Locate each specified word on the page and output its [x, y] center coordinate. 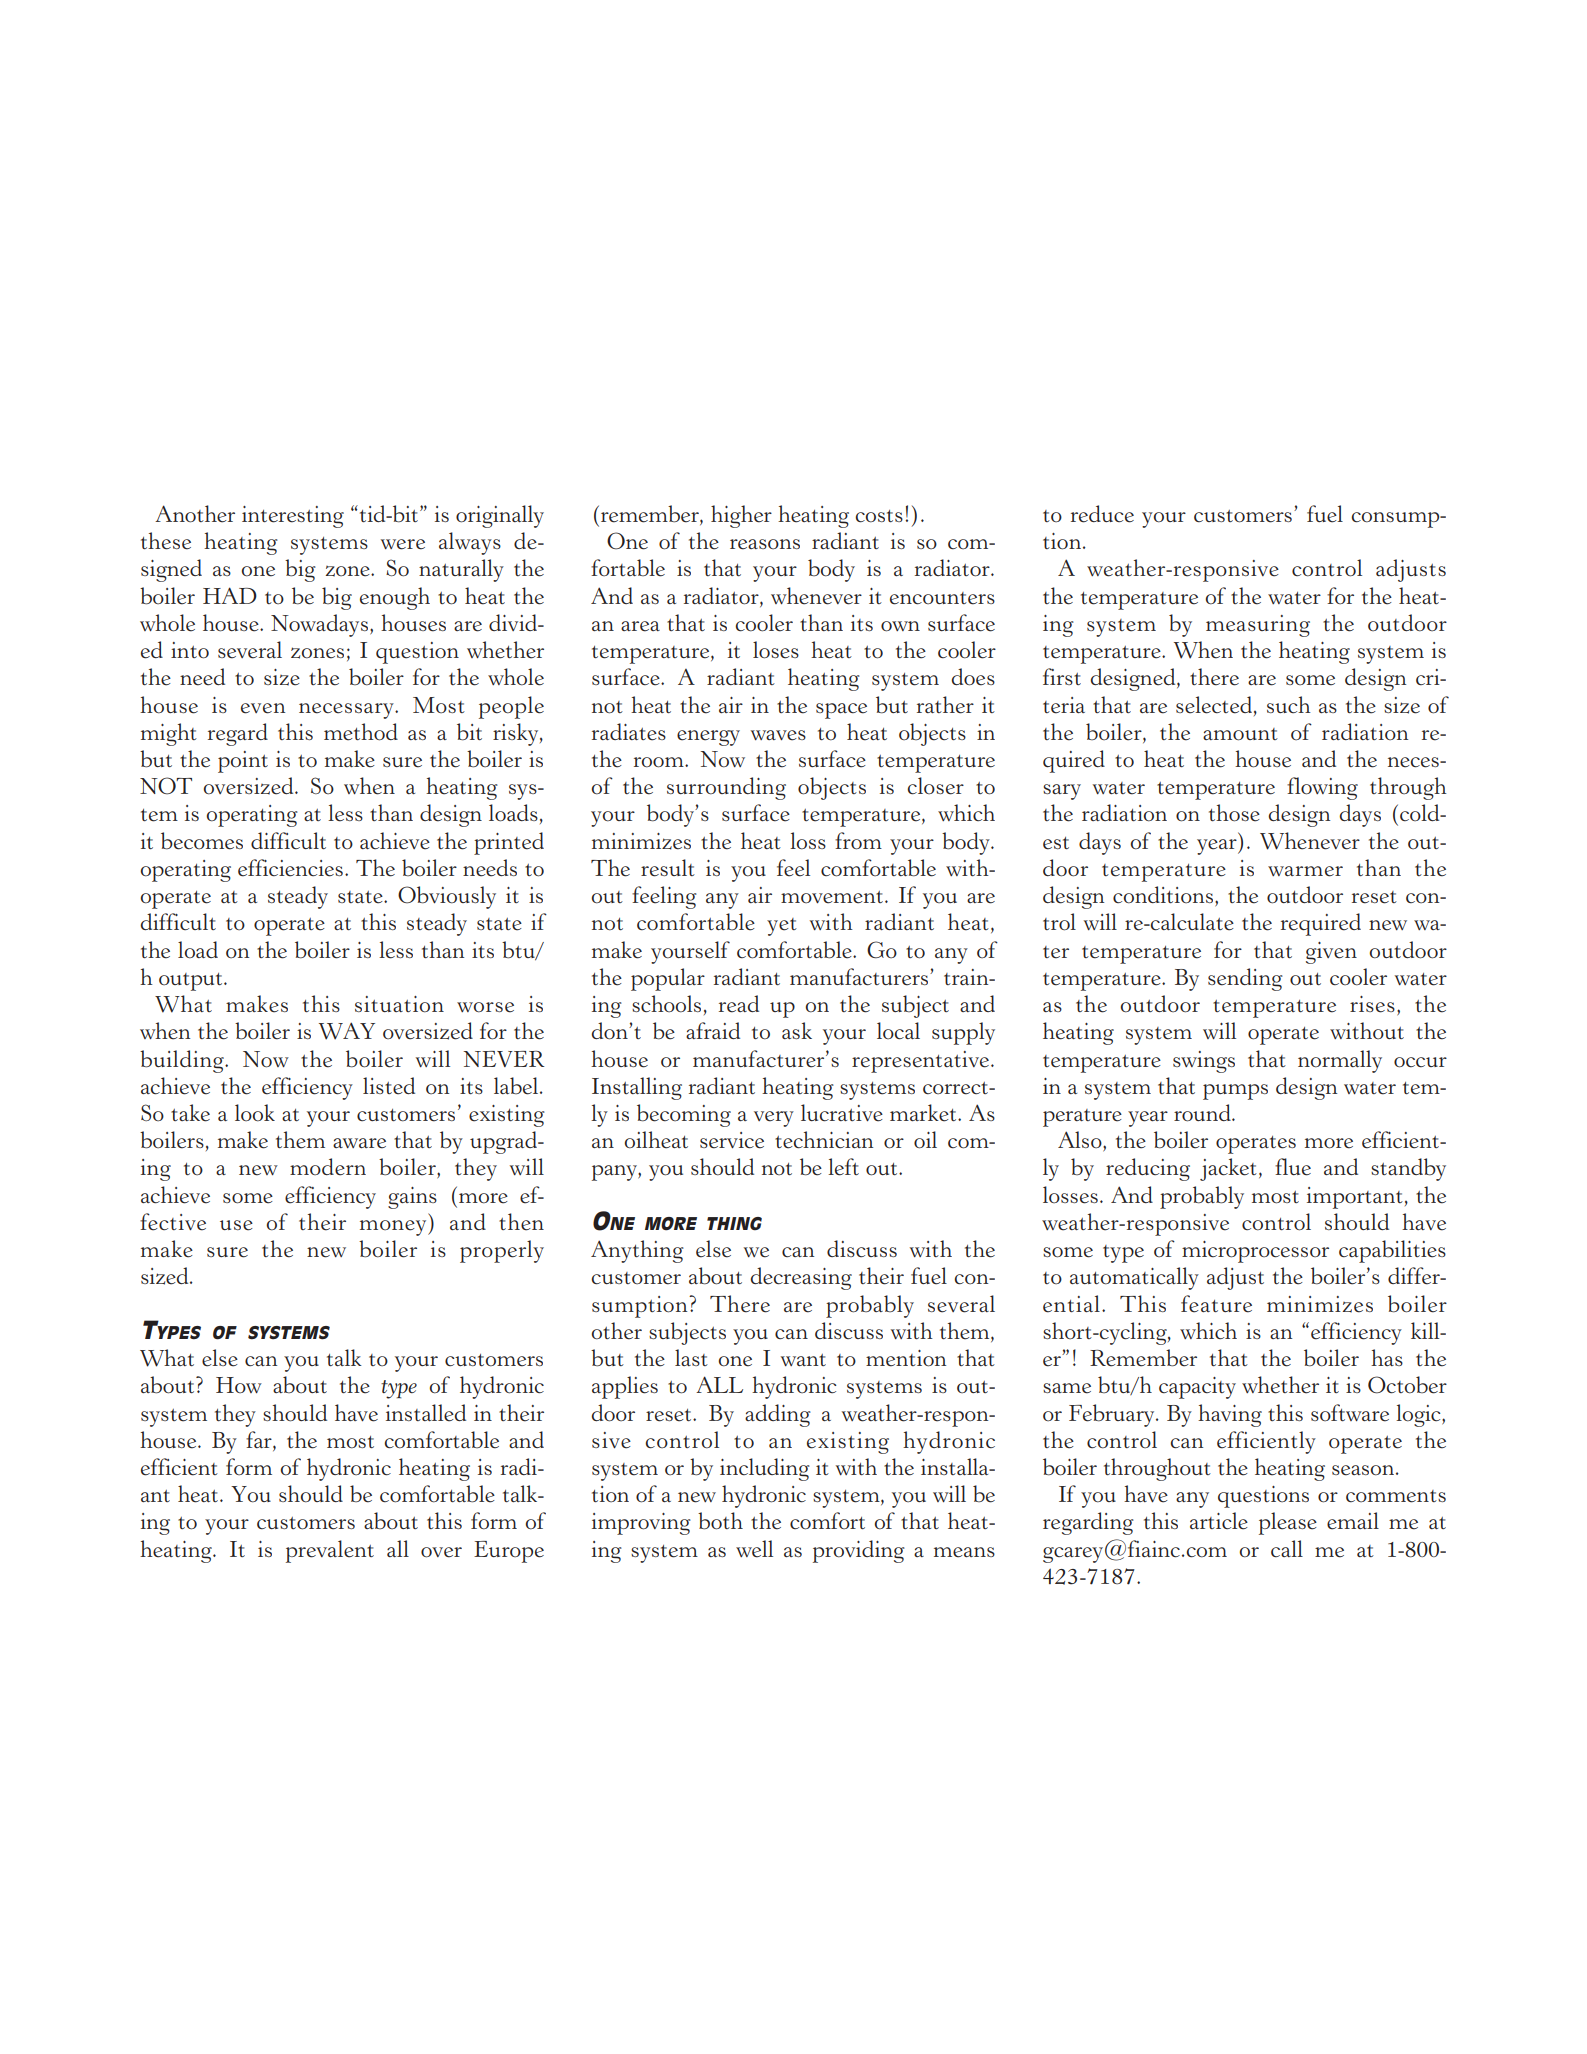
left [843, 1167]
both [720, 1521]
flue [1293, 1167]
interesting [293, 517]
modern [328, 1167]
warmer [1305, 871]
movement [832, 897]
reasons [765, 544]
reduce [1102, 514]
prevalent [330, 1551]
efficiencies [290, 868]
